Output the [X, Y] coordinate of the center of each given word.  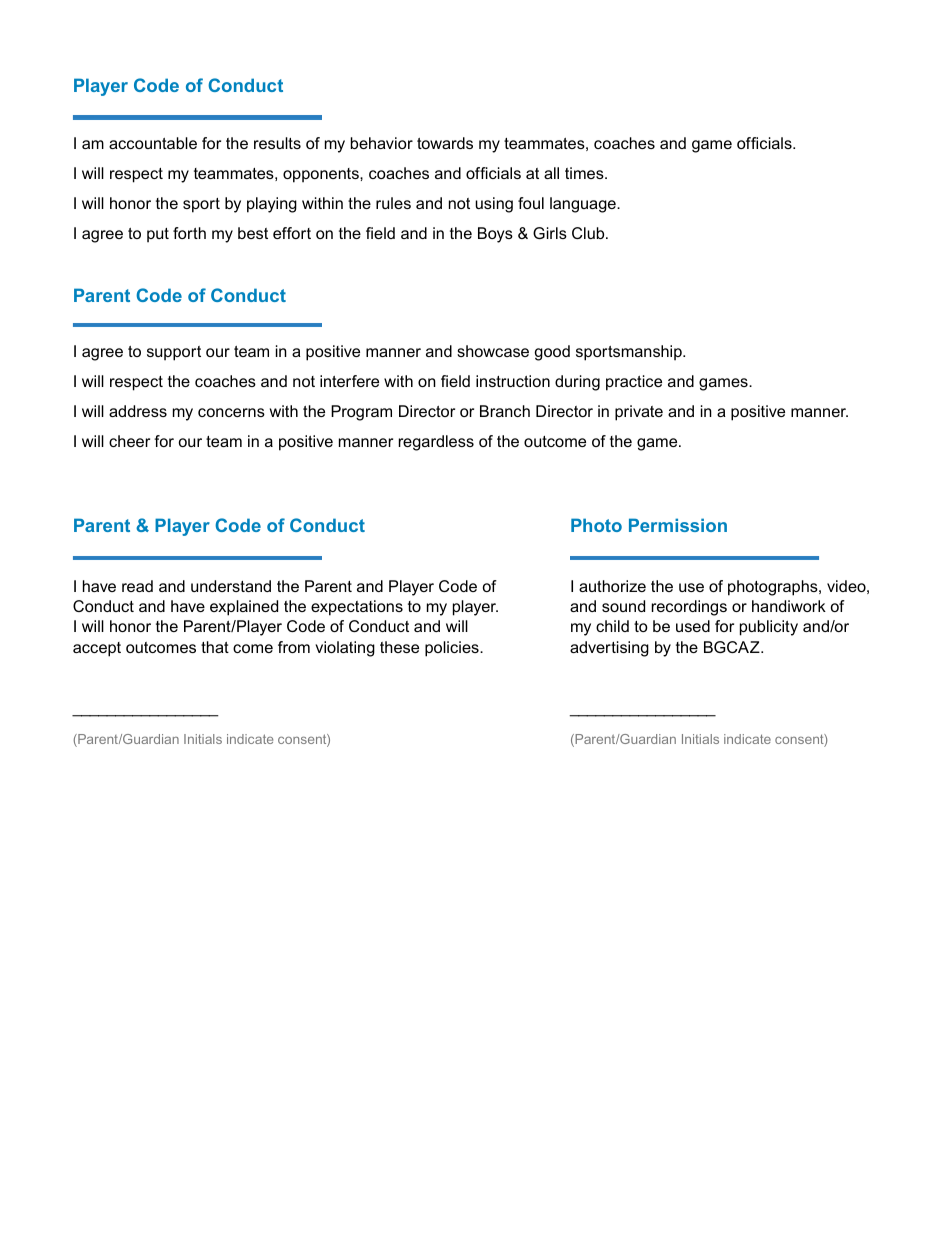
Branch [505, 411]
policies [453, 649]
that [215, 647]
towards [445, 143]
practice [634, 383]
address [138, 411]
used [693, 626]
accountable [153, 143]
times [585, 173]
